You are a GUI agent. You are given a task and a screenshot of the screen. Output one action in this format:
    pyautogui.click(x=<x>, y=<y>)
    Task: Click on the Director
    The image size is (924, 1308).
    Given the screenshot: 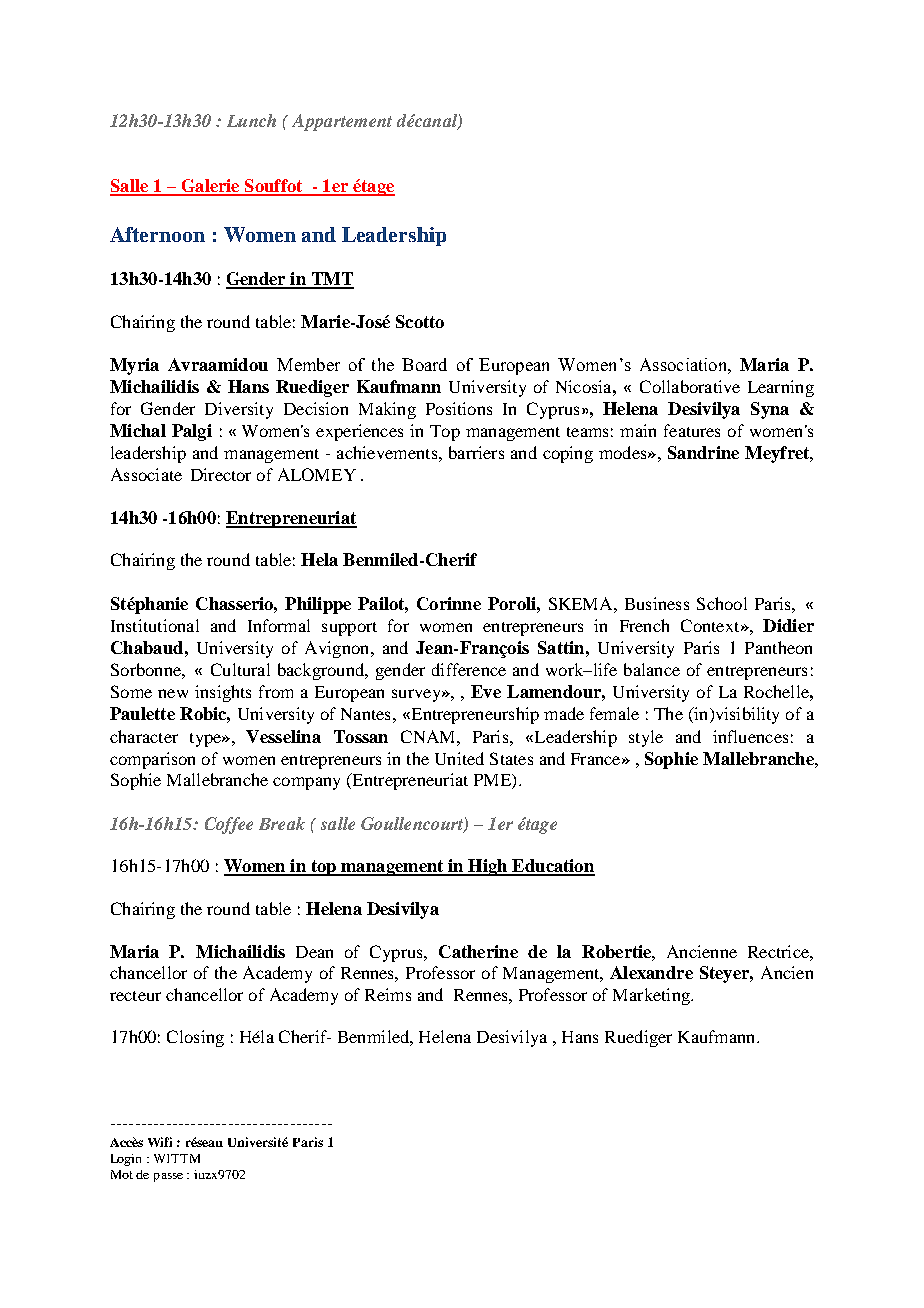 What is the action you would take?
    pyautogui.click(x=221, y=474)
